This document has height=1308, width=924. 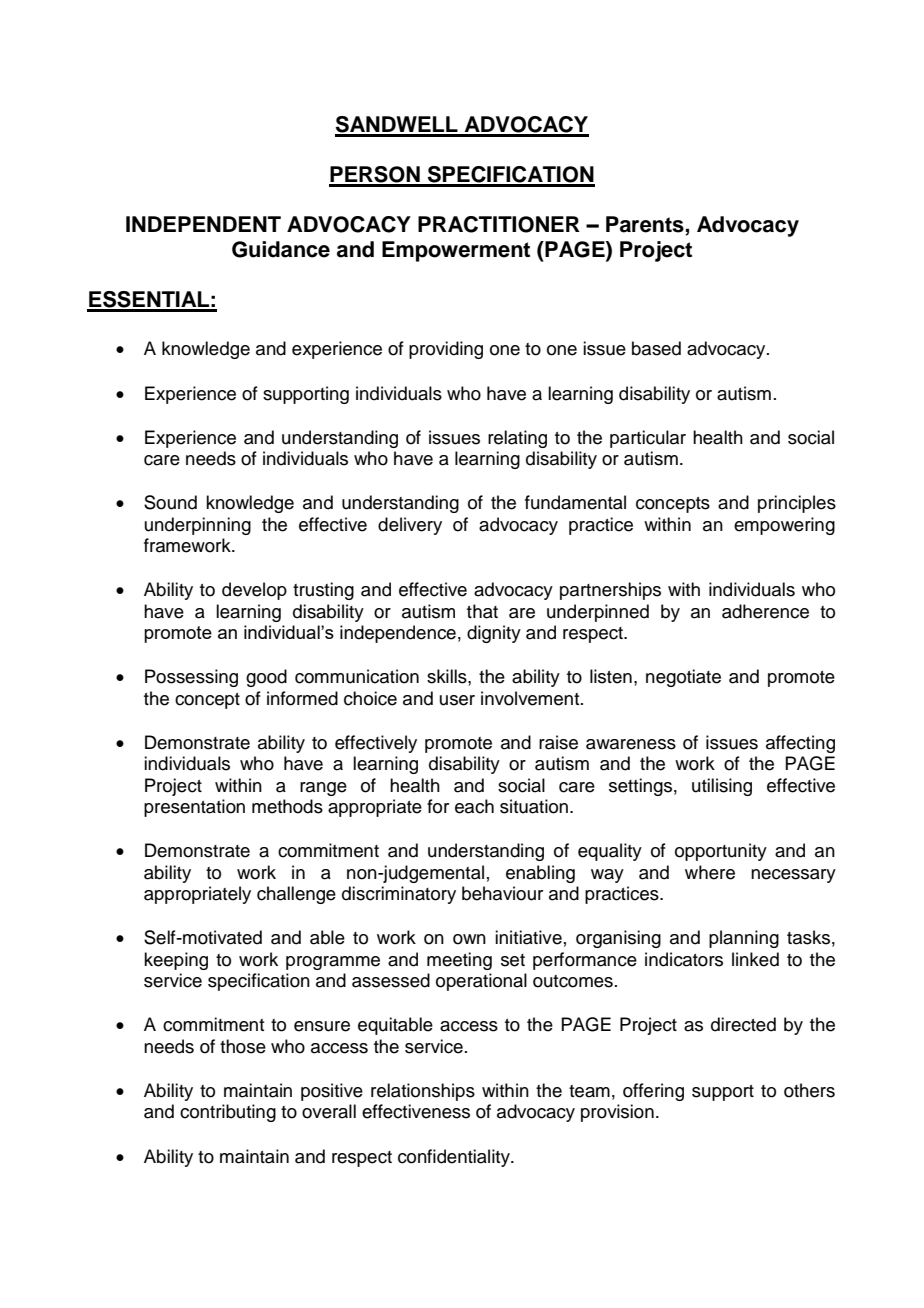 What do you see at coordinates (455, 1158) in the document?
I see `confidentiality` at bounding box center [455, 1158].
